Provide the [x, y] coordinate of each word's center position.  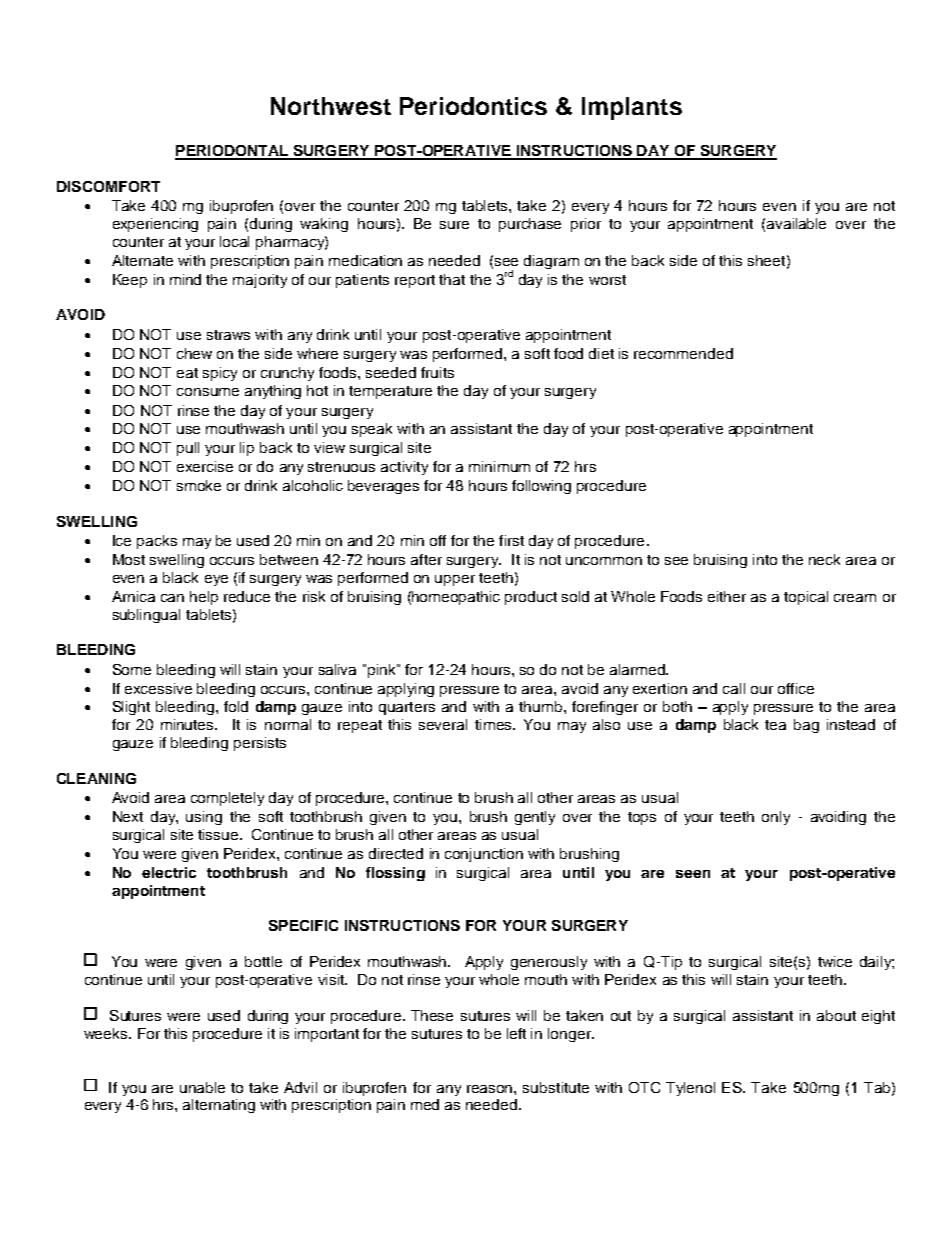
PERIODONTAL [232, 152]
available [796, 223]
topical [806, 598]
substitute [556, 1087]
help [204, 598]
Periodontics [473, 106]
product [531, 598]
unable [202, 1087]
